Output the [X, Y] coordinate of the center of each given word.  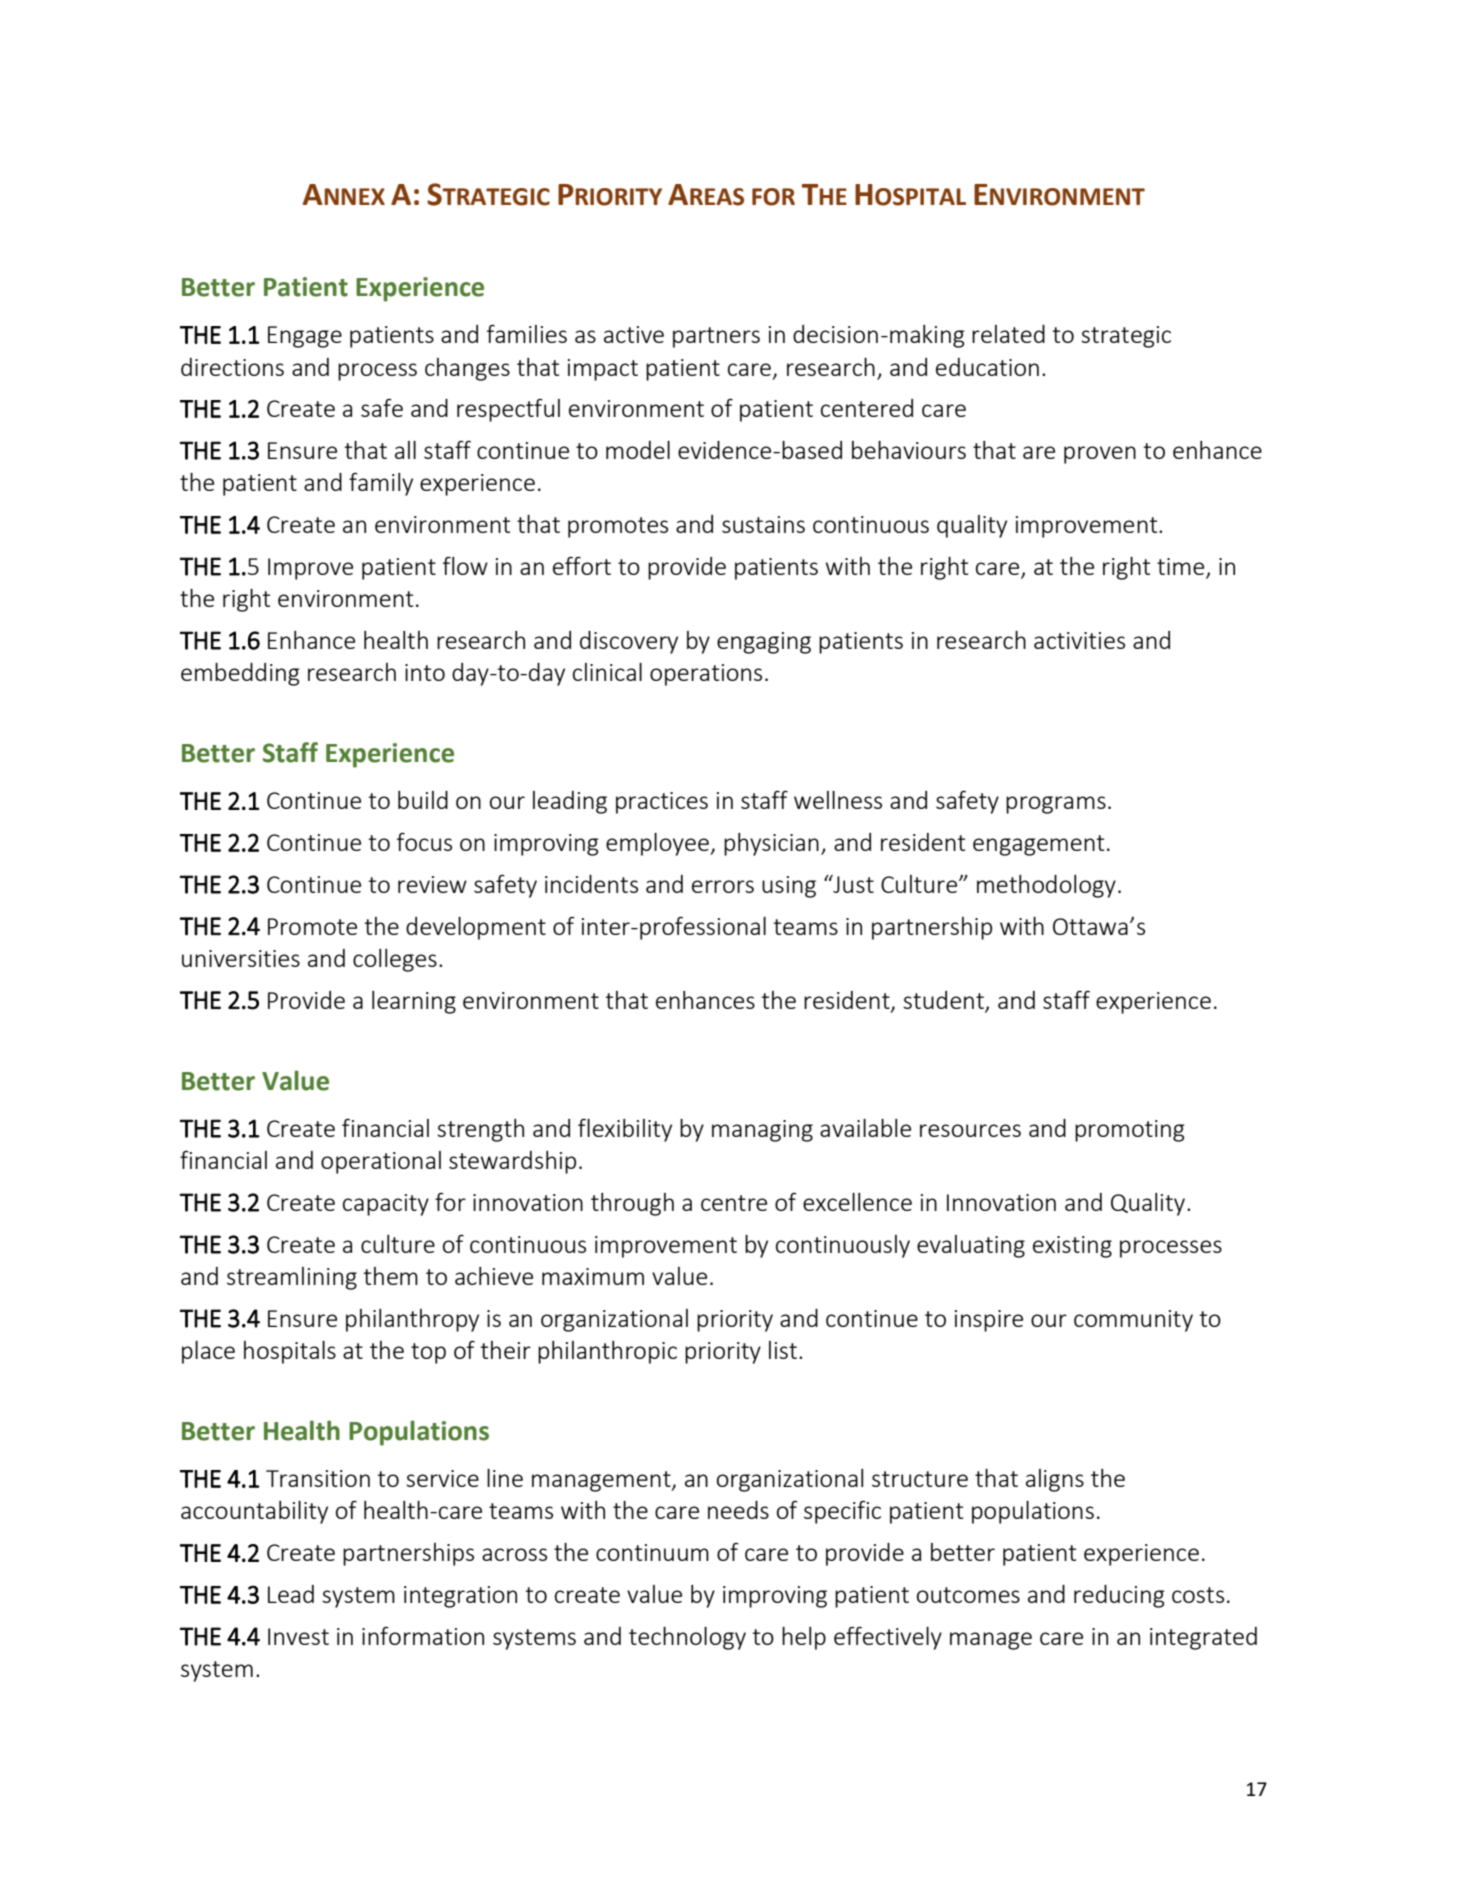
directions [232, 367]
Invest [298, 1636]
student [943, 1000]
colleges [395, 960]
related [1008, 334]
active [634, 334]
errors [723, 886]
